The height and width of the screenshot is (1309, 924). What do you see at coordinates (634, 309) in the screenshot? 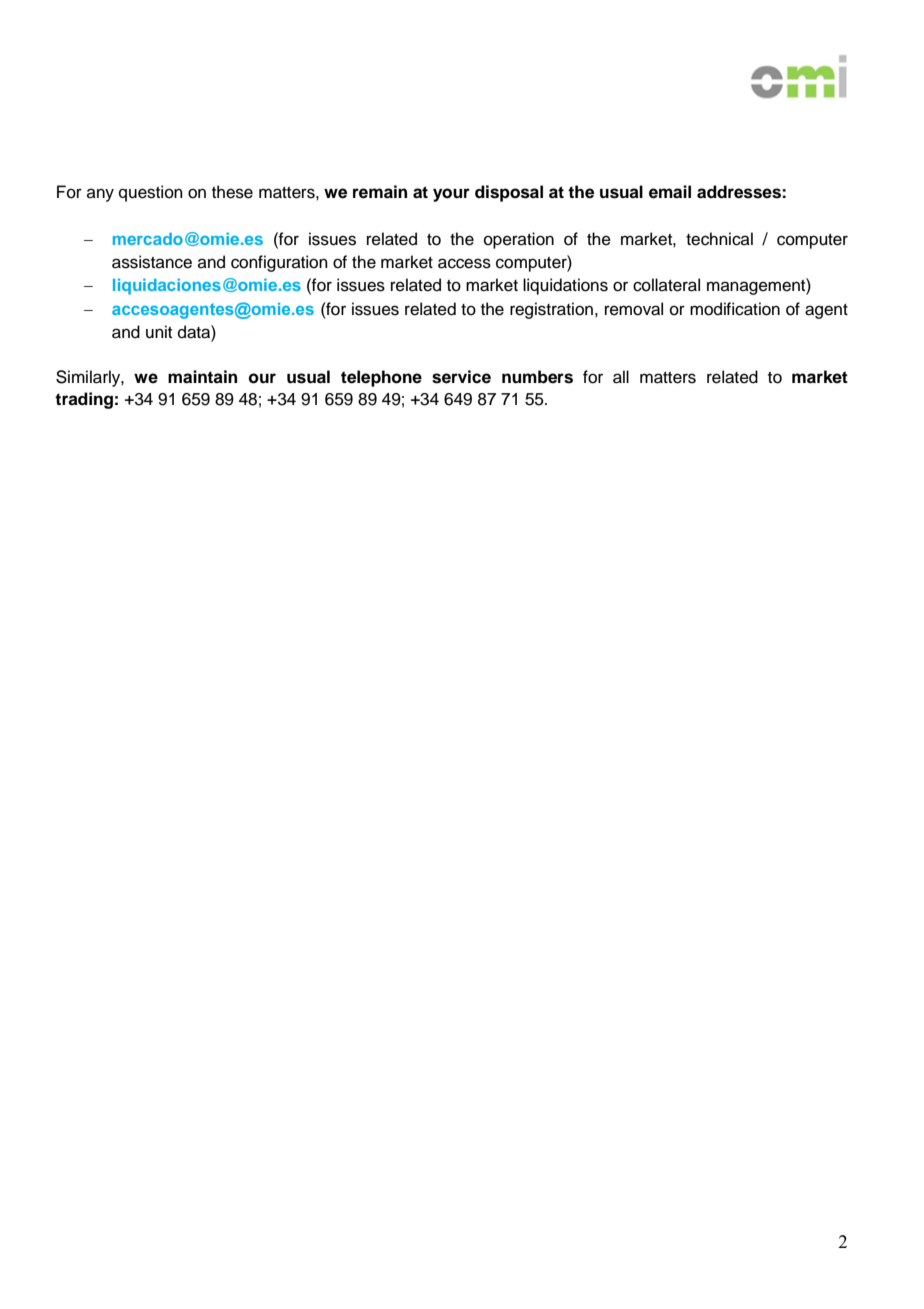
I see `removal` at bounding box center [634, 309].
